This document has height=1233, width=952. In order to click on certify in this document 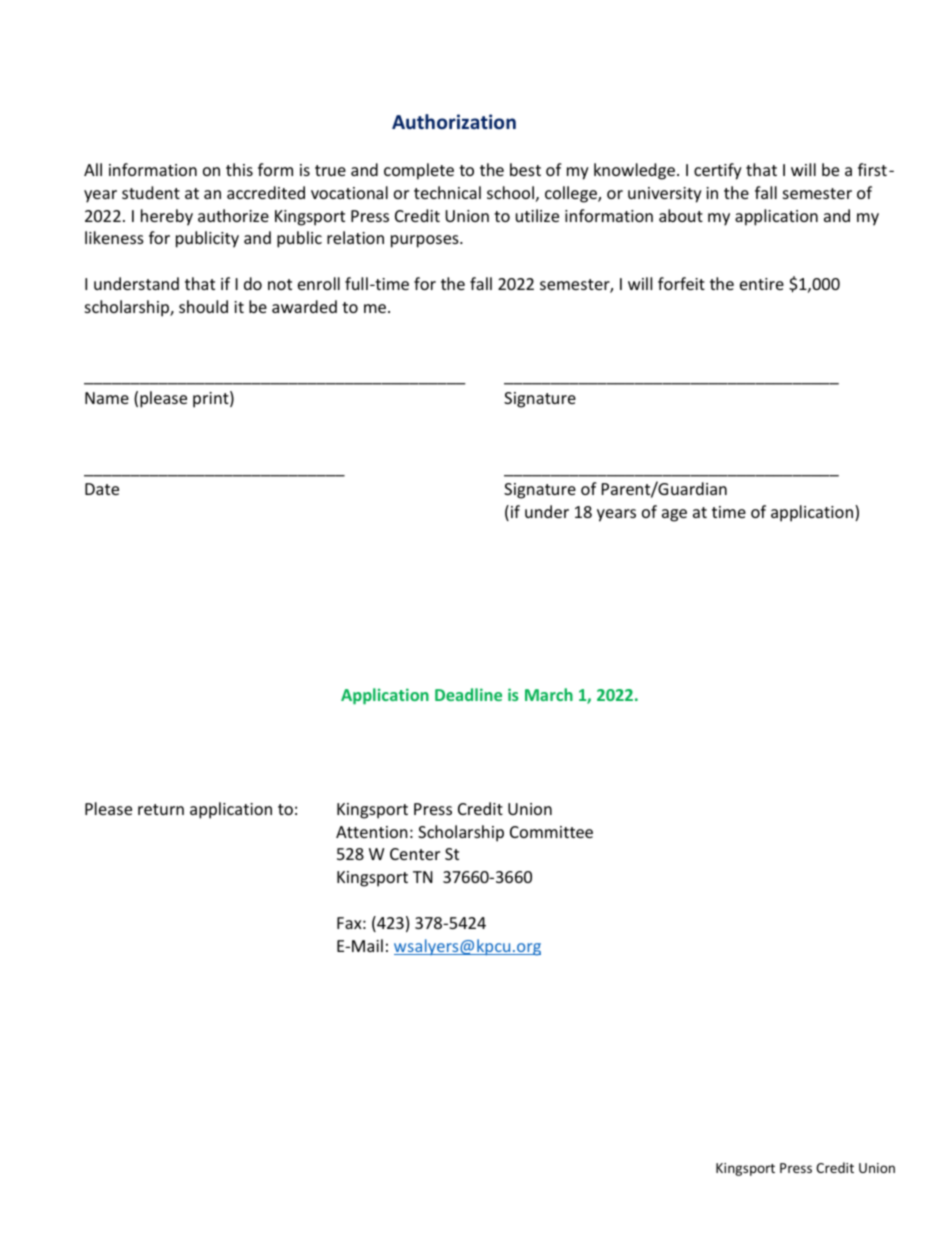, I will do `click(718, 171)`.
